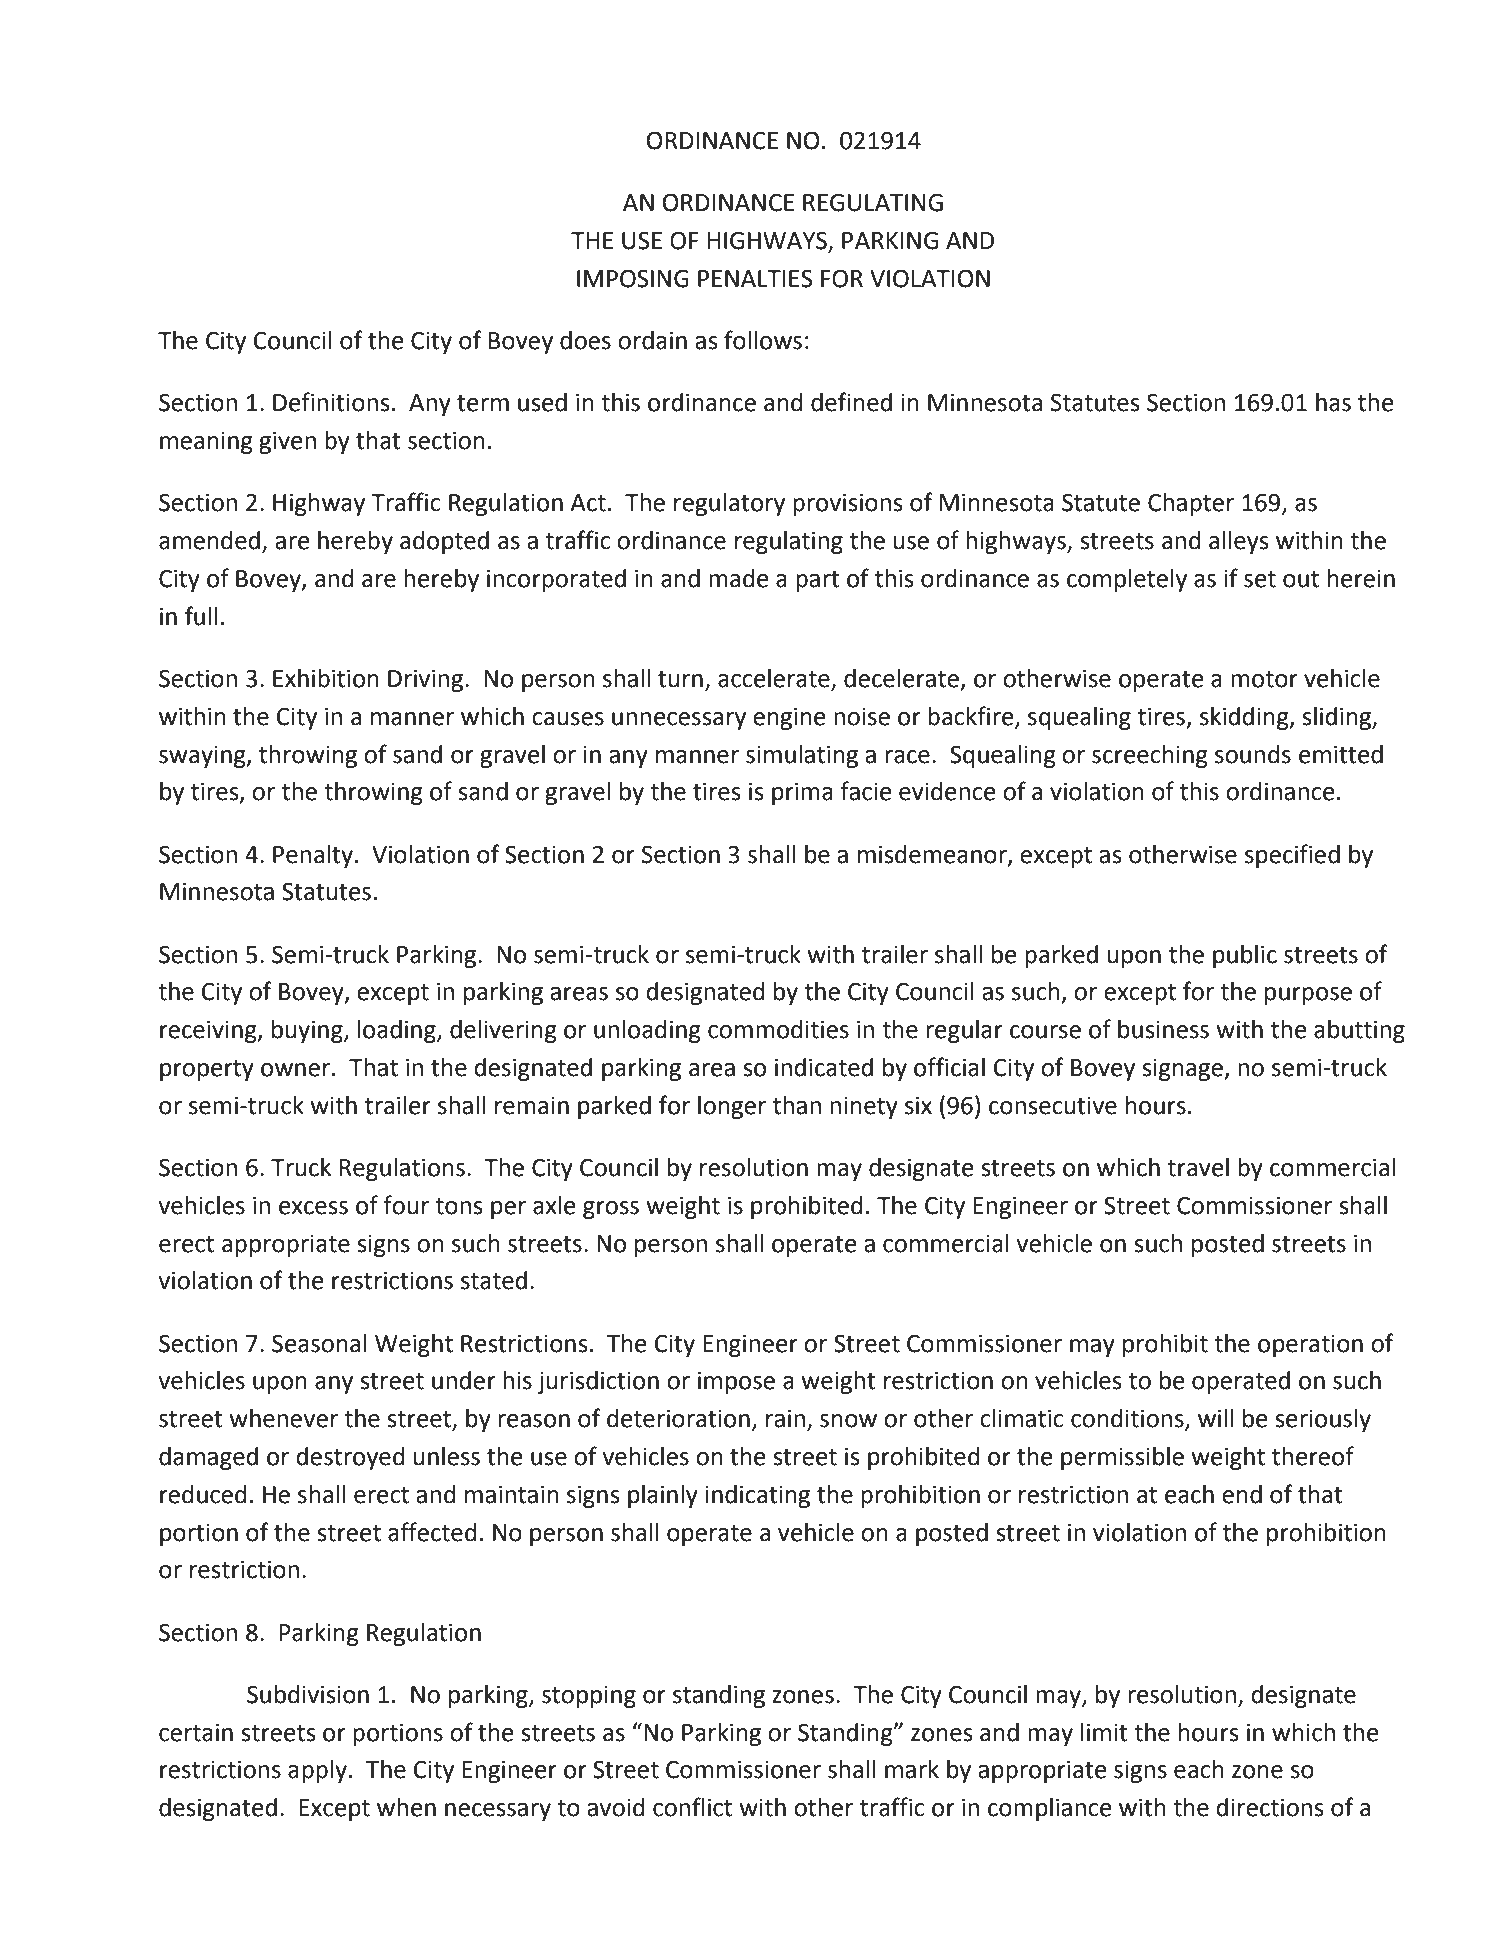  What do you see at coordinates (757, 1496) in the image?
I see `indicating` at bounding box center [757, 1496].
